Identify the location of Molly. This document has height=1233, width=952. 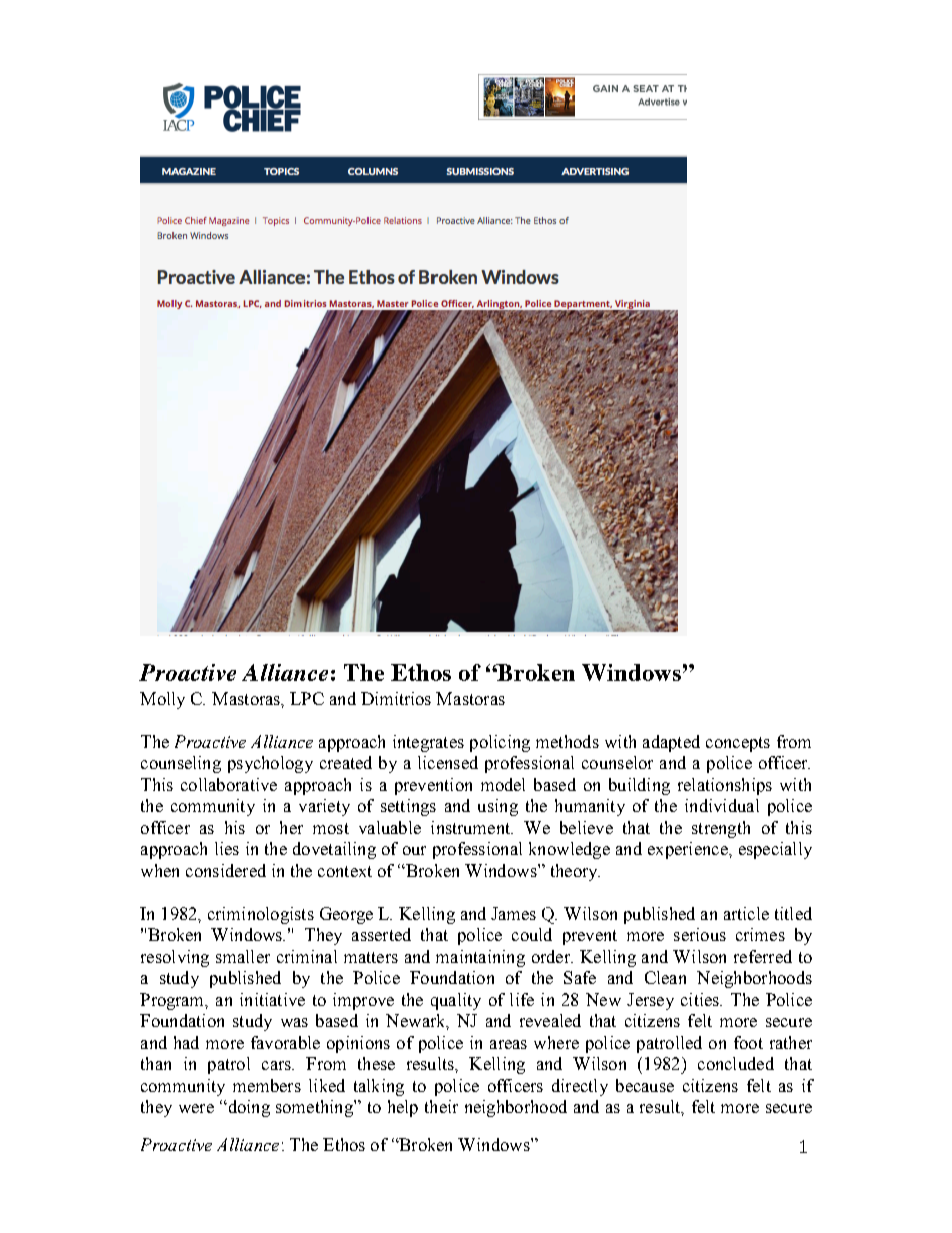
(162, 700).
